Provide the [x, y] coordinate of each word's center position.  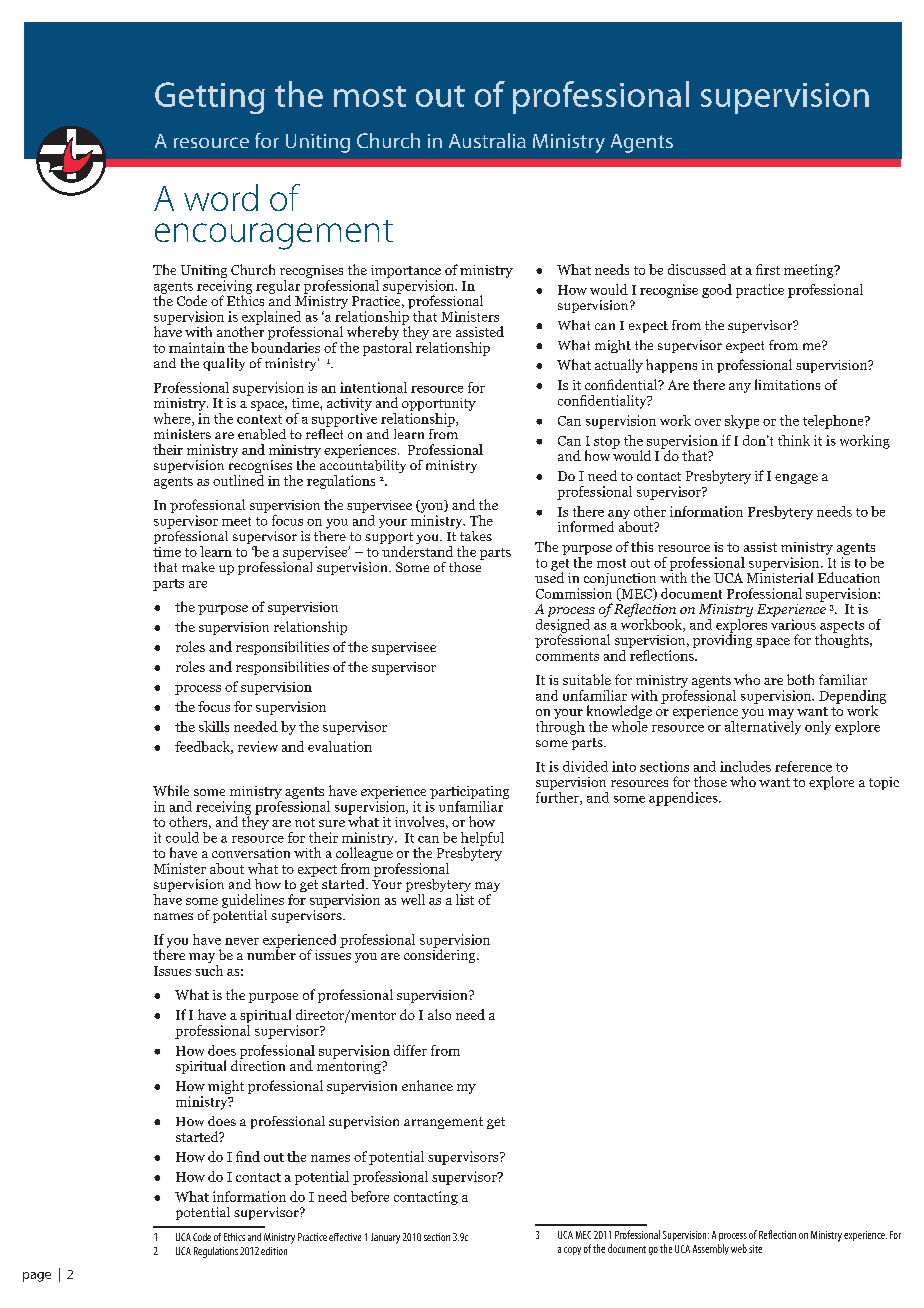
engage [796, 479]
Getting [210, 98]
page [37, 1277]
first [768, 269]
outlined [238, 480]
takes [476, 536]
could [182, 837]
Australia [487, 140]
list [465, 899]
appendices [684, 799]
